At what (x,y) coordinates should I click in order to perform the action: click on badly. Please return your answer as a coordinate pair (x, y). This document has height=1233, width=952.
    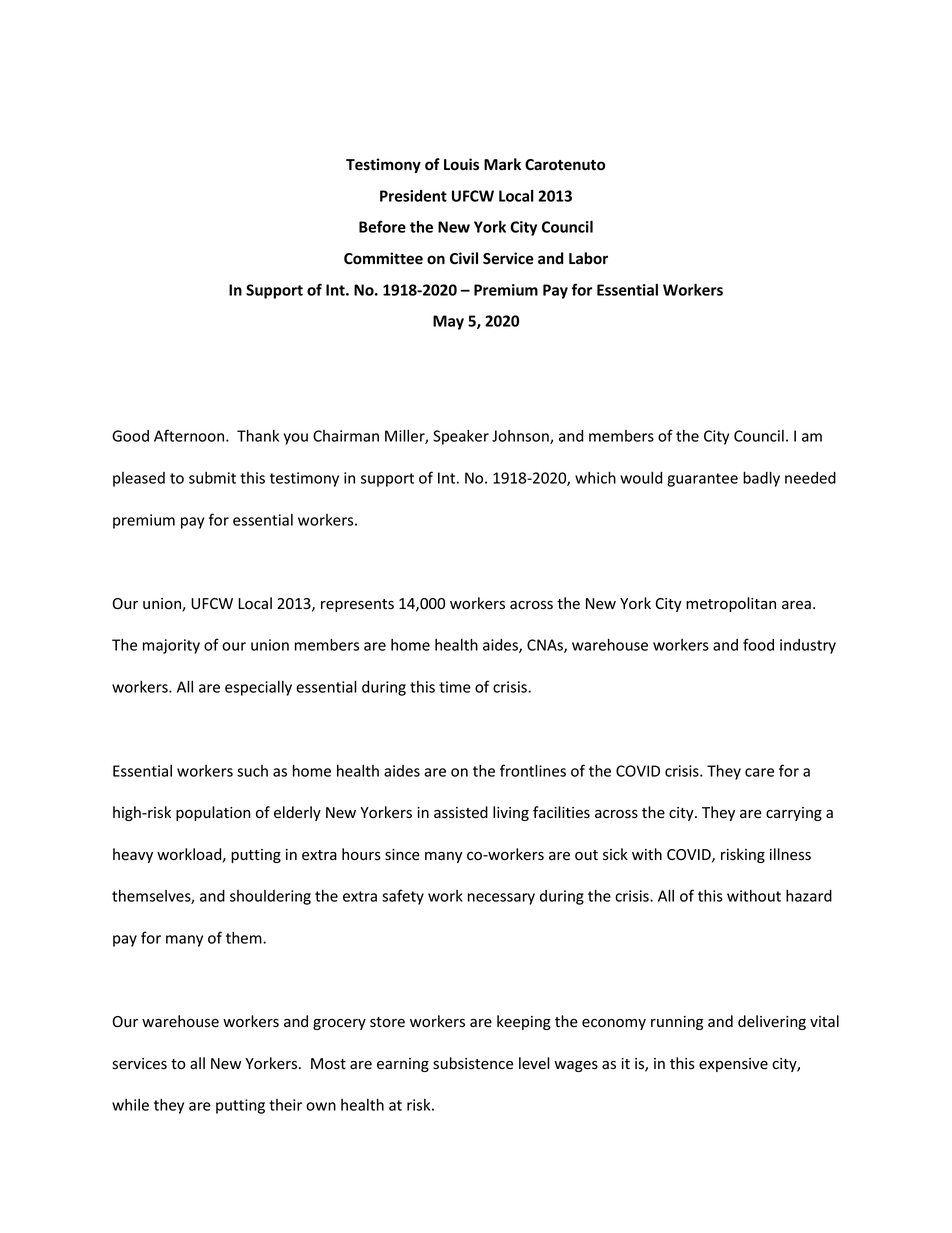
    Looking at the image, I should click on (761, 479).
